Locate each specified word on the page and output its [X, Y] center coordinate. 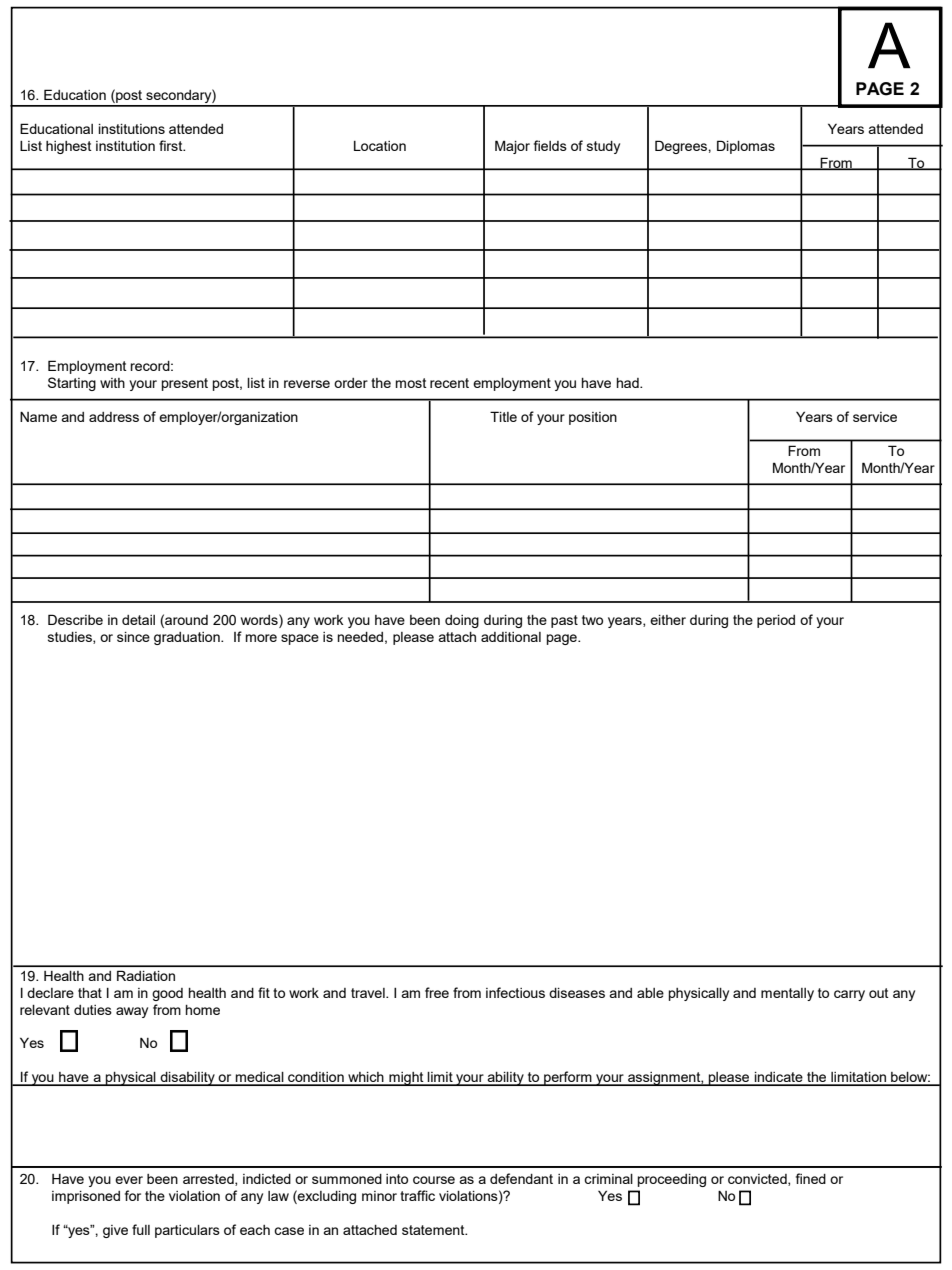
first [172, 145]
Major [512, 147]
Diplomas [746, 147]
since [133, 637]
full [141, 1229]
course [434, 1180]
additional [511, 637]
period [776, 621]
